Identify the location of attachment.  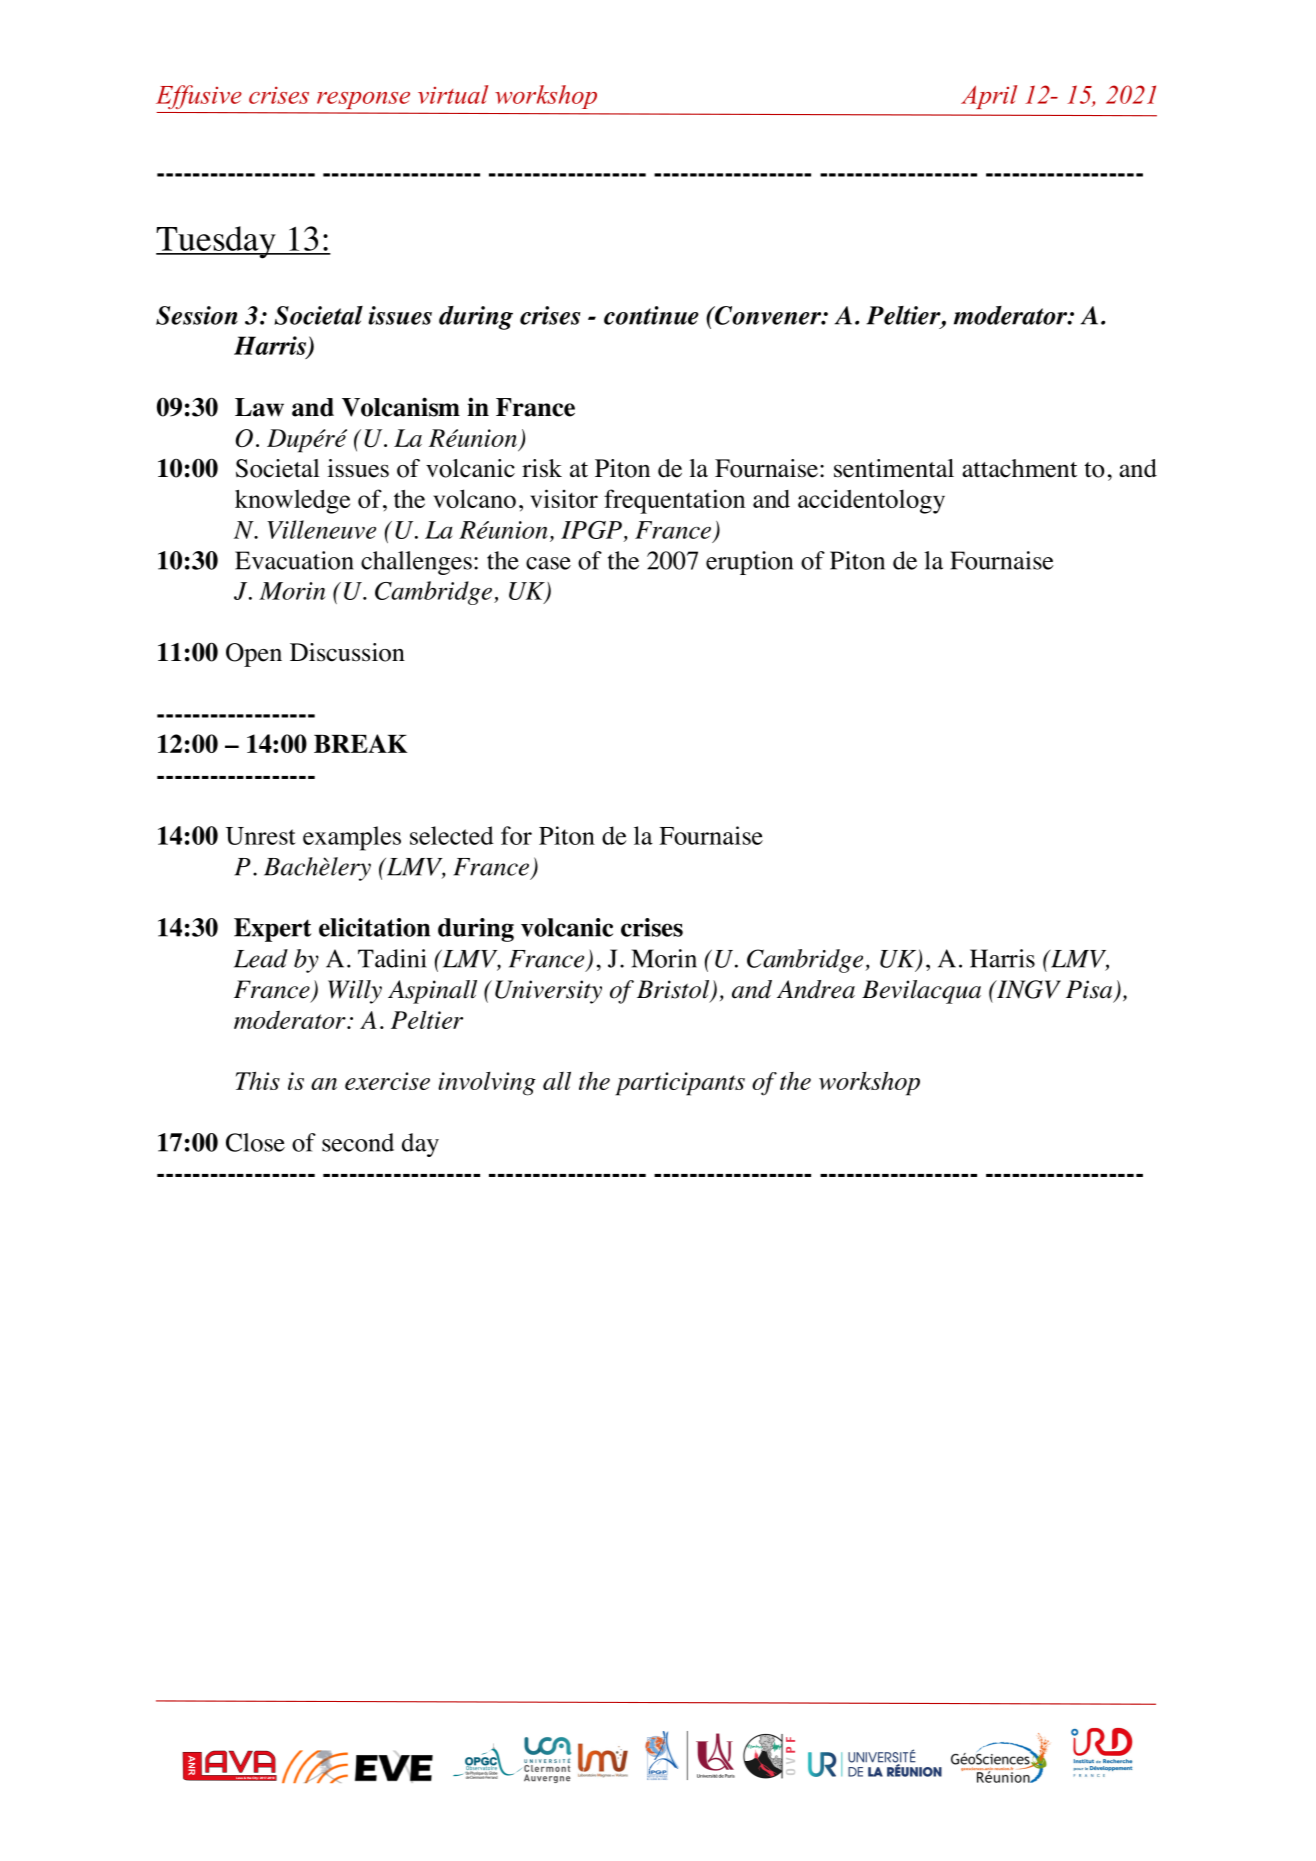
(1019, 468).
